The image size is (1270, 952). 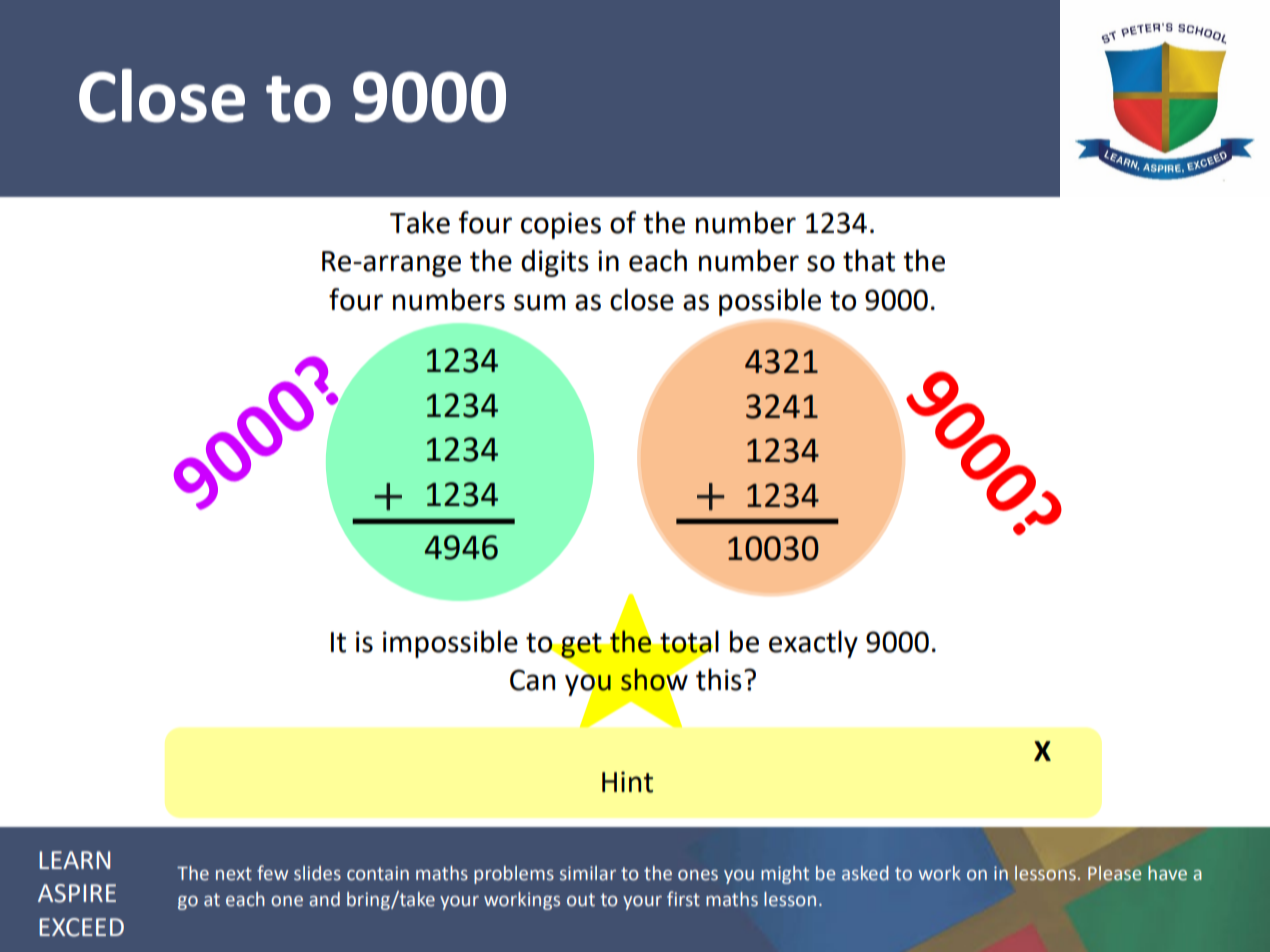 I want to click on Hint, so click(x=627, y=782).
